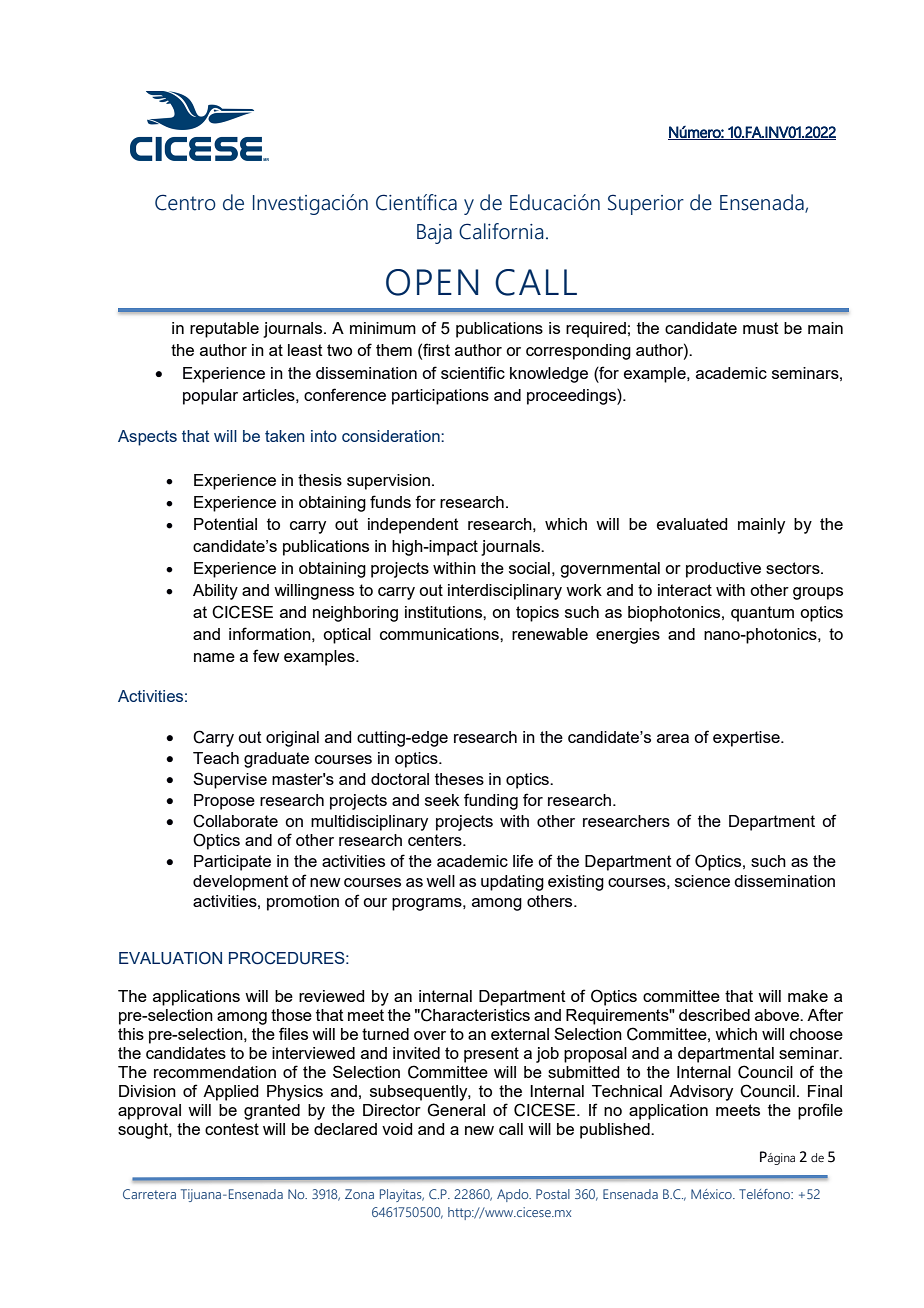 This screenshot has width=924, height=1308. What do you see at coordinates (232, 1129) in the screenshot?
I see `contest` at bounding box center [232, 1129].
